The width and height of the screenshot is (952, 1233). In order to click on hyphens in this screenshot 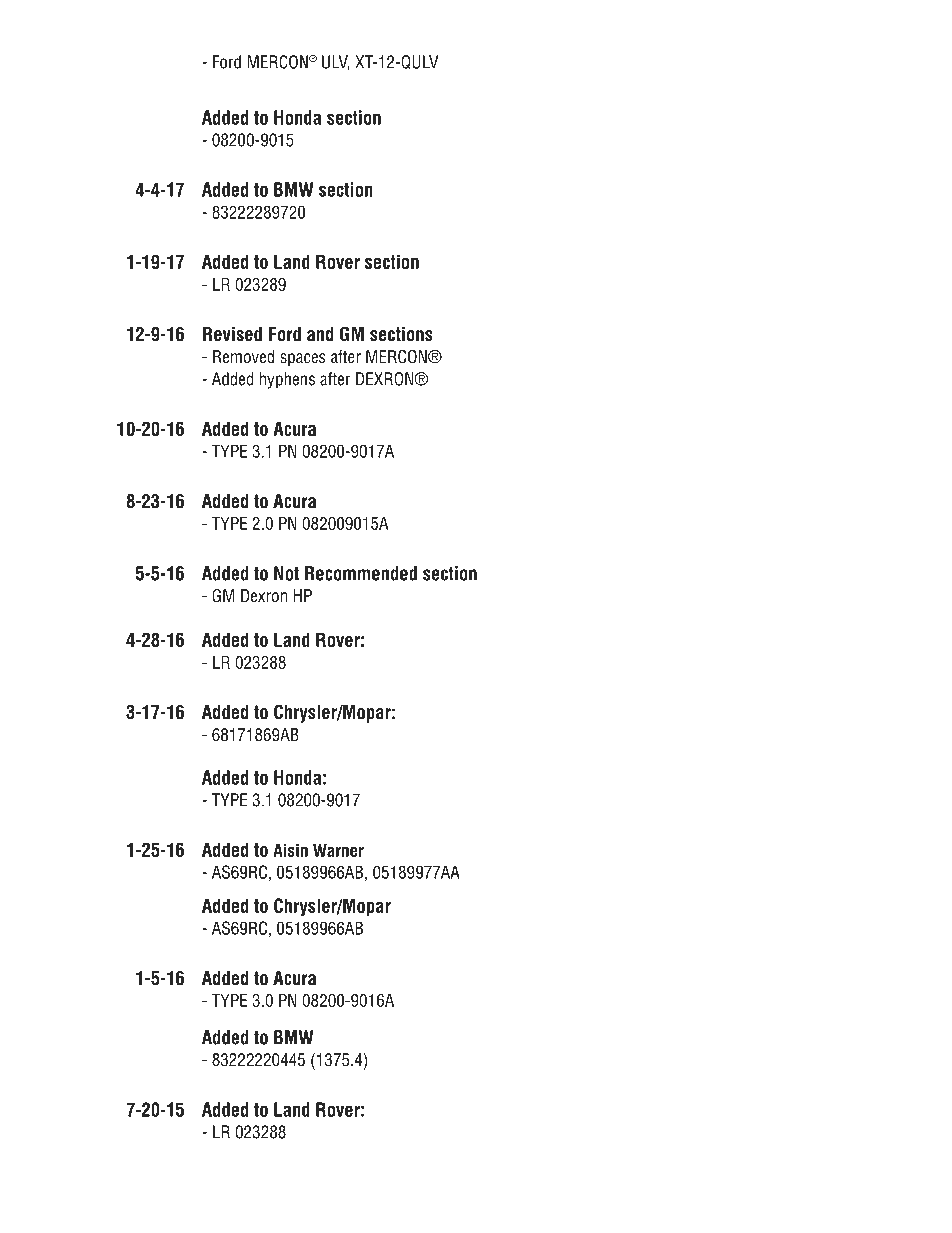, I will do `click(287, 380)`.
